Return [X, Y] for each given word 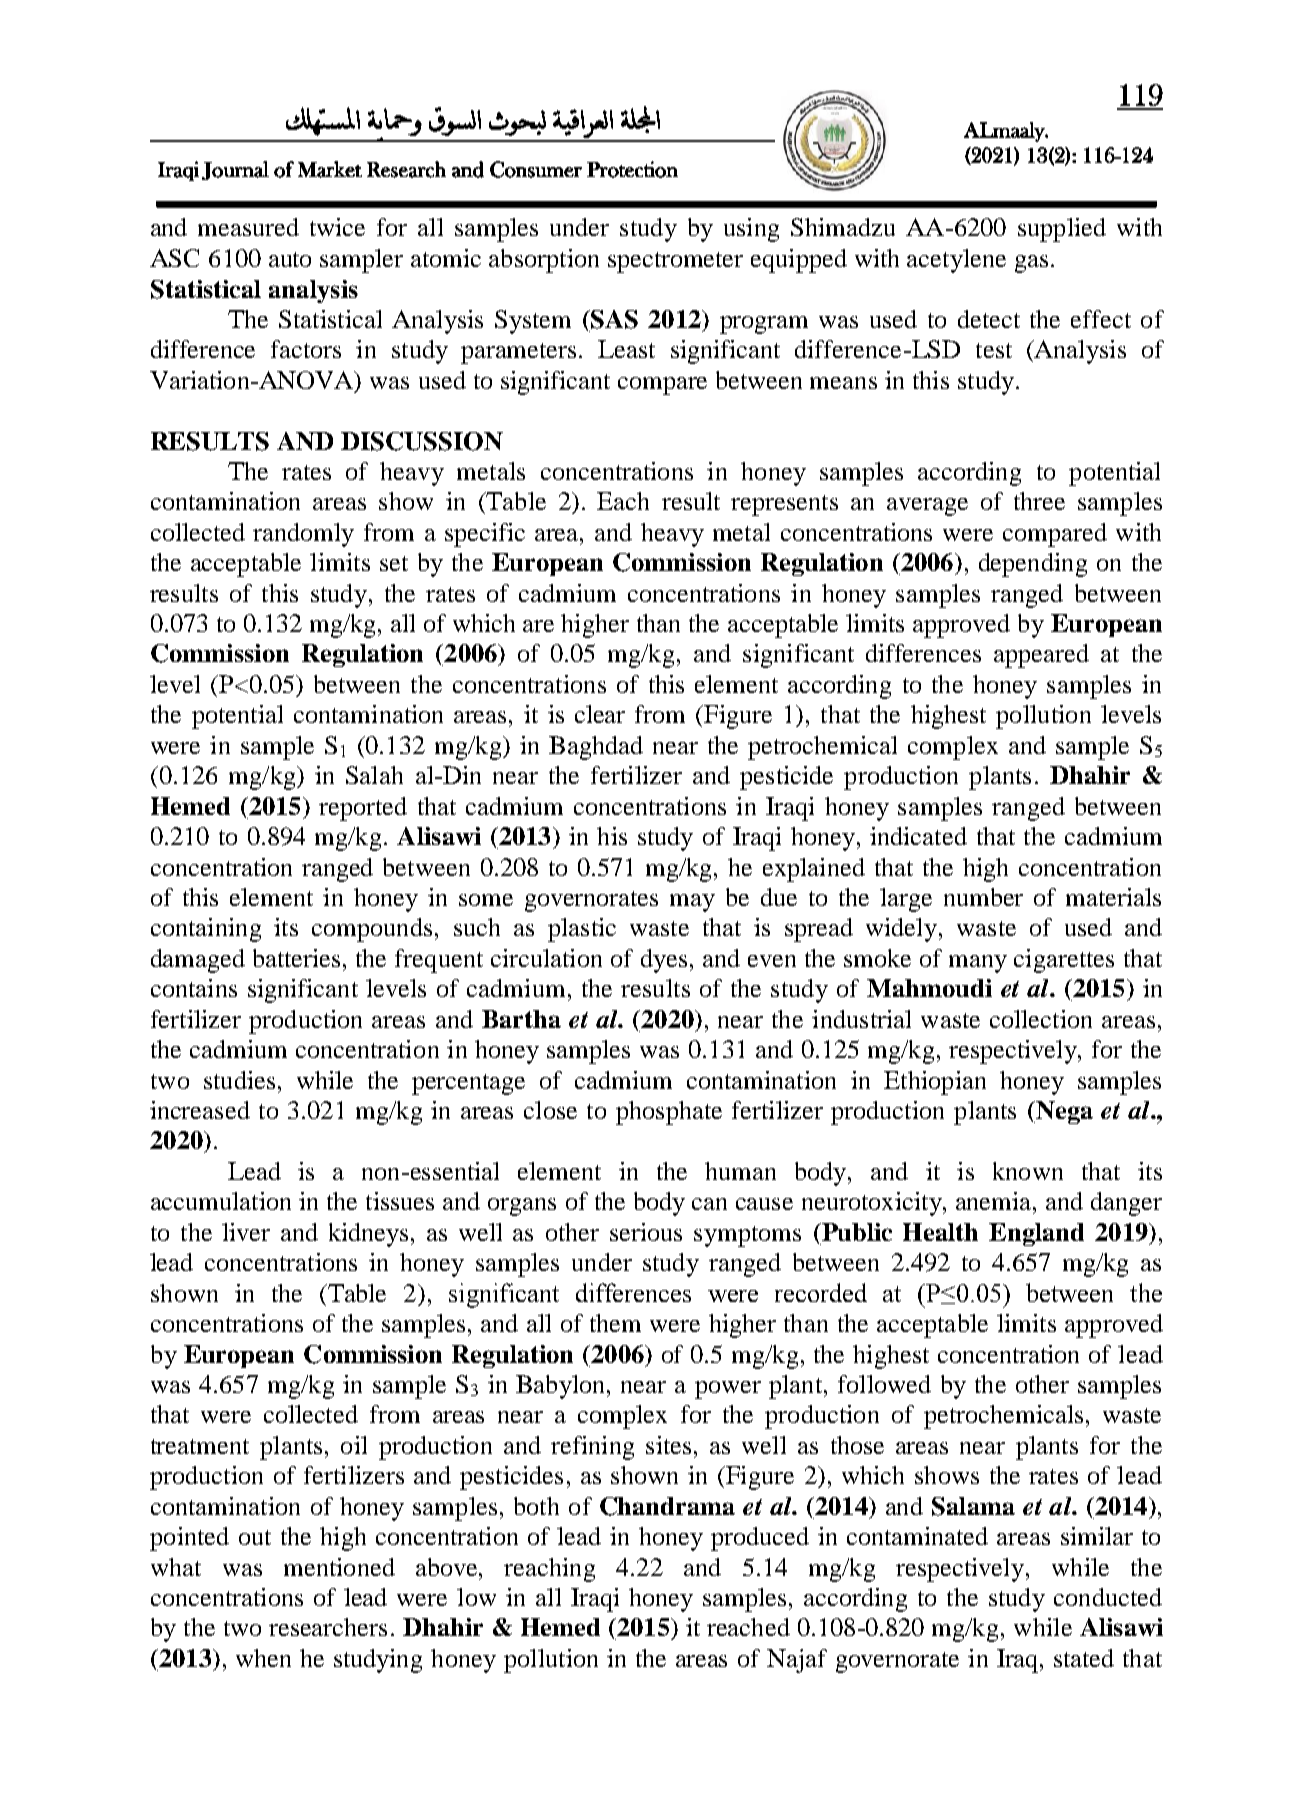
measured [248, 227]
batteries [296, 958]
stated [1084, 1658]
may [692, 903]
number [983, 897]
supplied [1062, 230]
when [263, 1658]
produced [760, 1539]
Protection [632, 169]
